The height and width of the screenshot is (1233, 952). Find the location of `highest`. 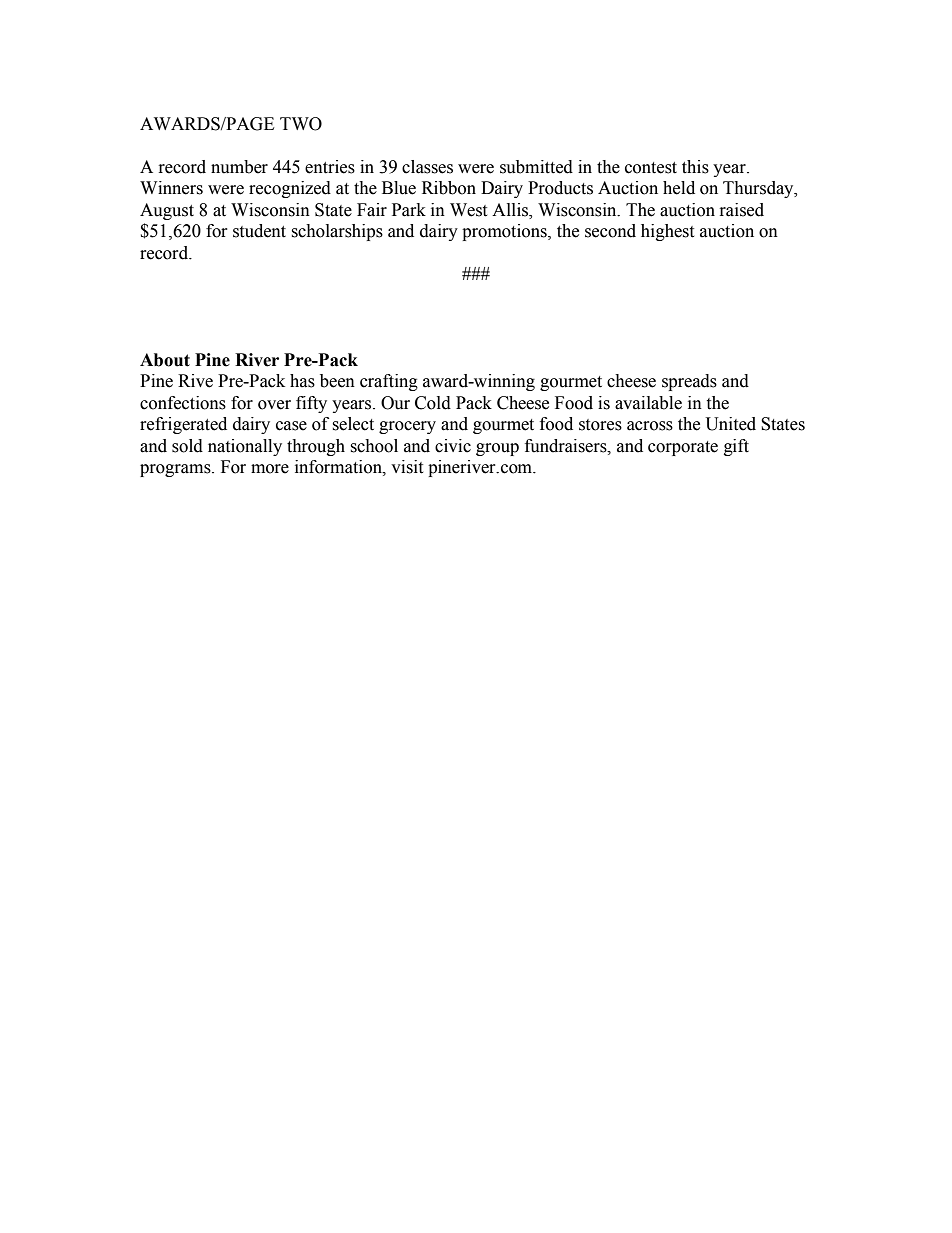

highest is located at coordinates (667, 232).
